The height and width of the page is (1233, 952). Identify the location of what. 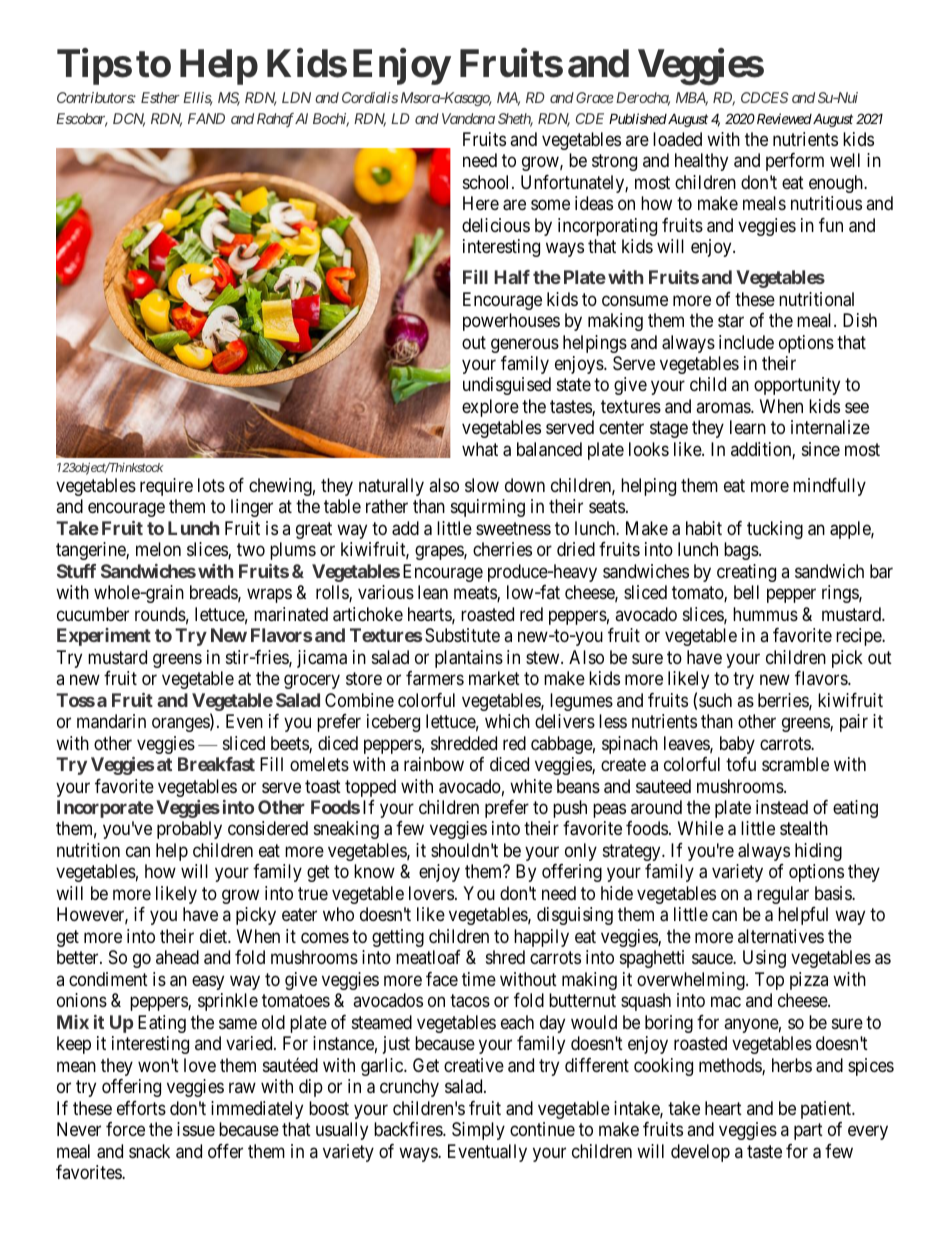
(480, 449).
